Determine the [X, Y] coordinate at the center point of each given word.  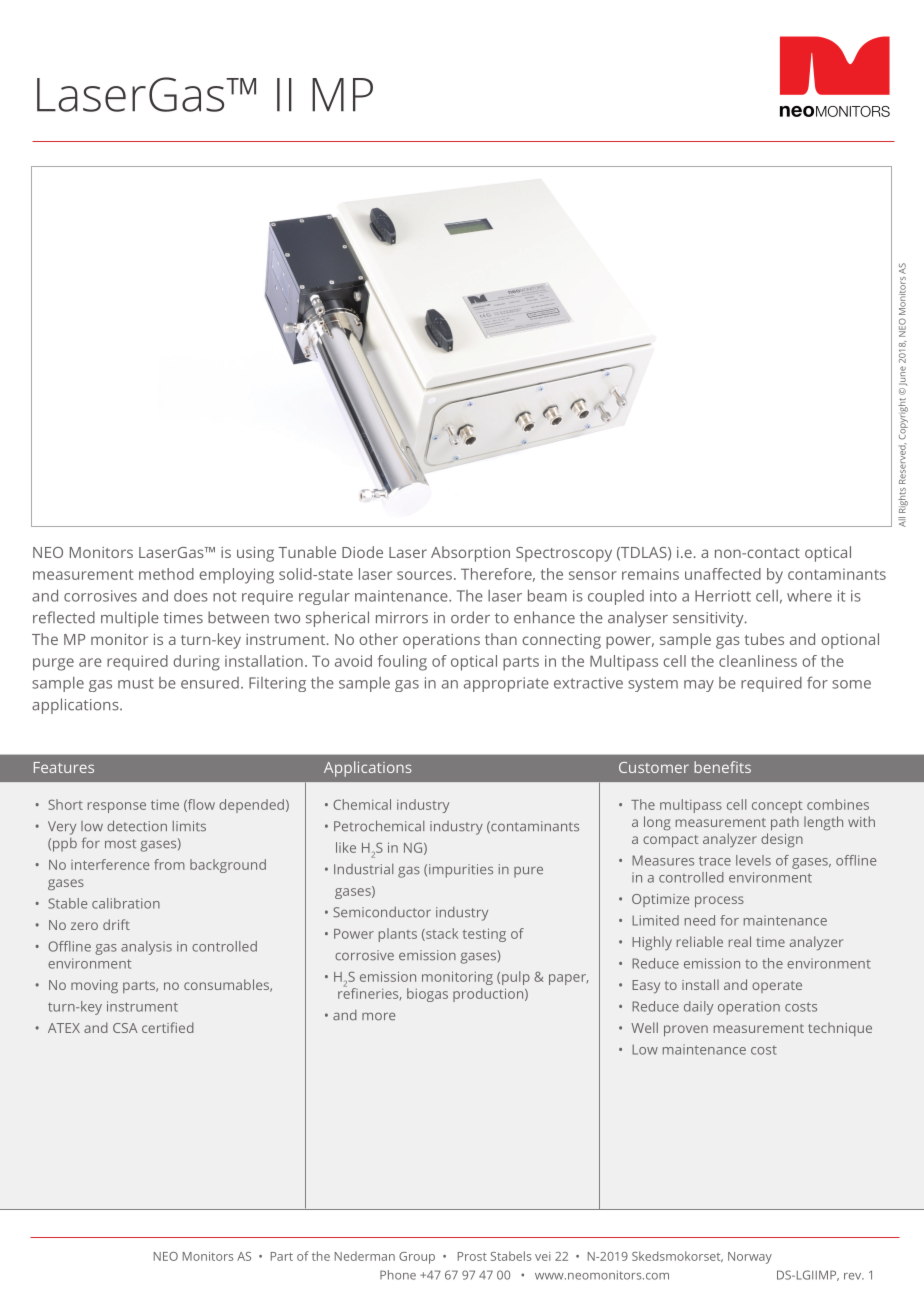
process [719, 902]
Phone [398, 1275]
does [191, 596]
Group [417, 1258]
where [809, 596]
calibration [126, 903]
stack [441, 934]
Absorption [470, 554]
